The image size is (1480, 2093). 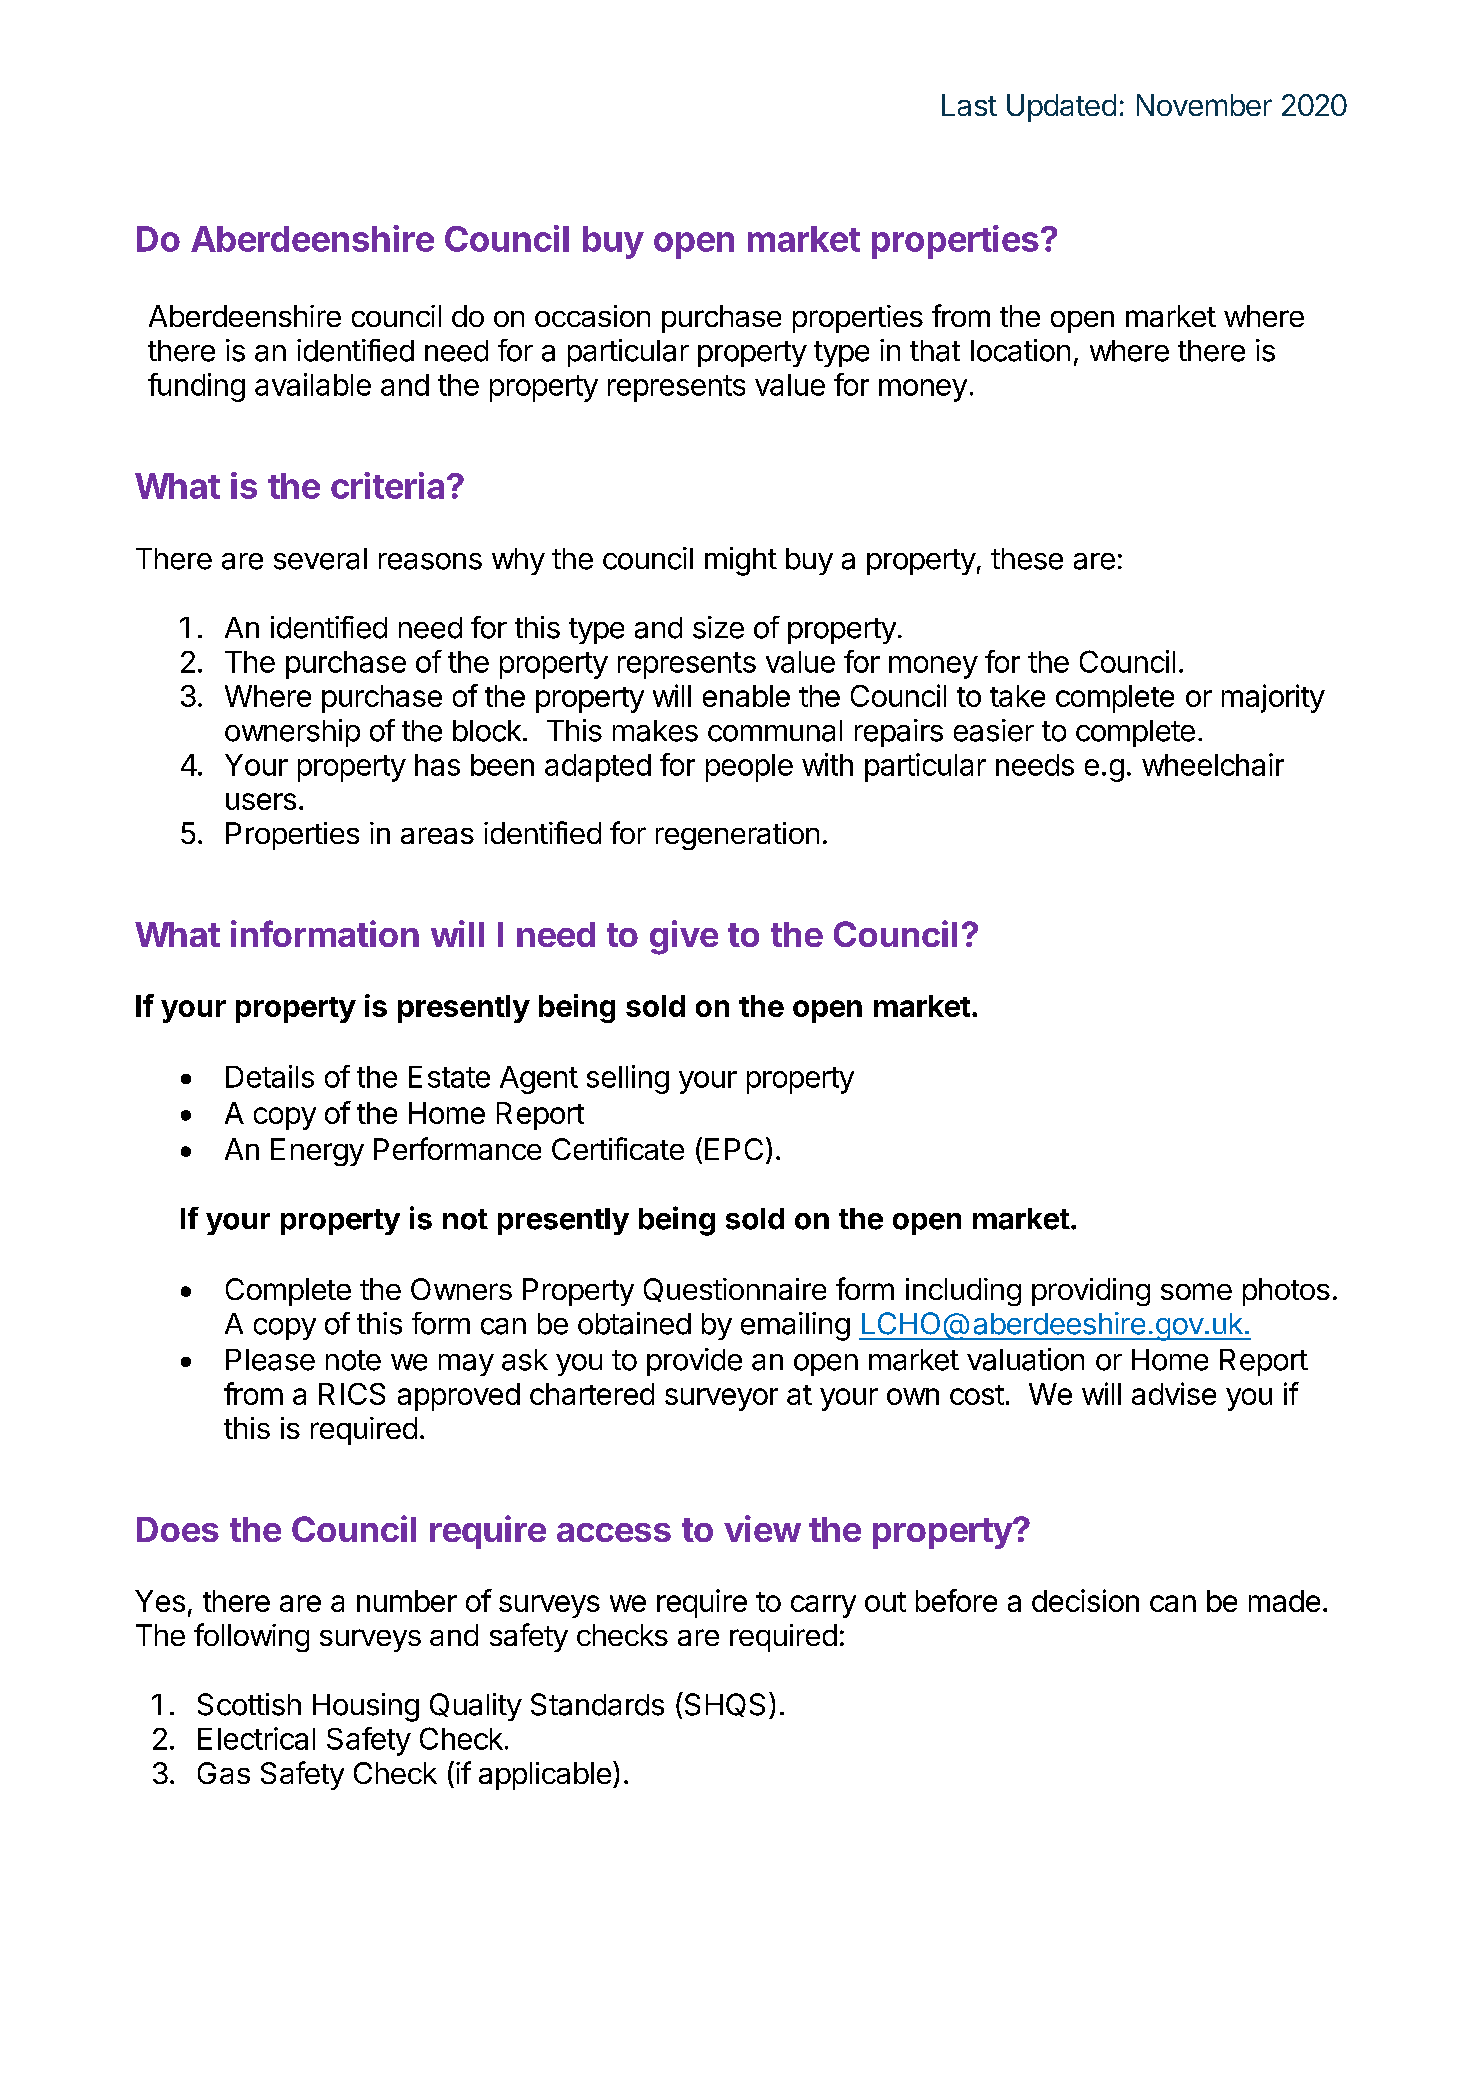 I want to click on November, so click(x=1204, y=105).
